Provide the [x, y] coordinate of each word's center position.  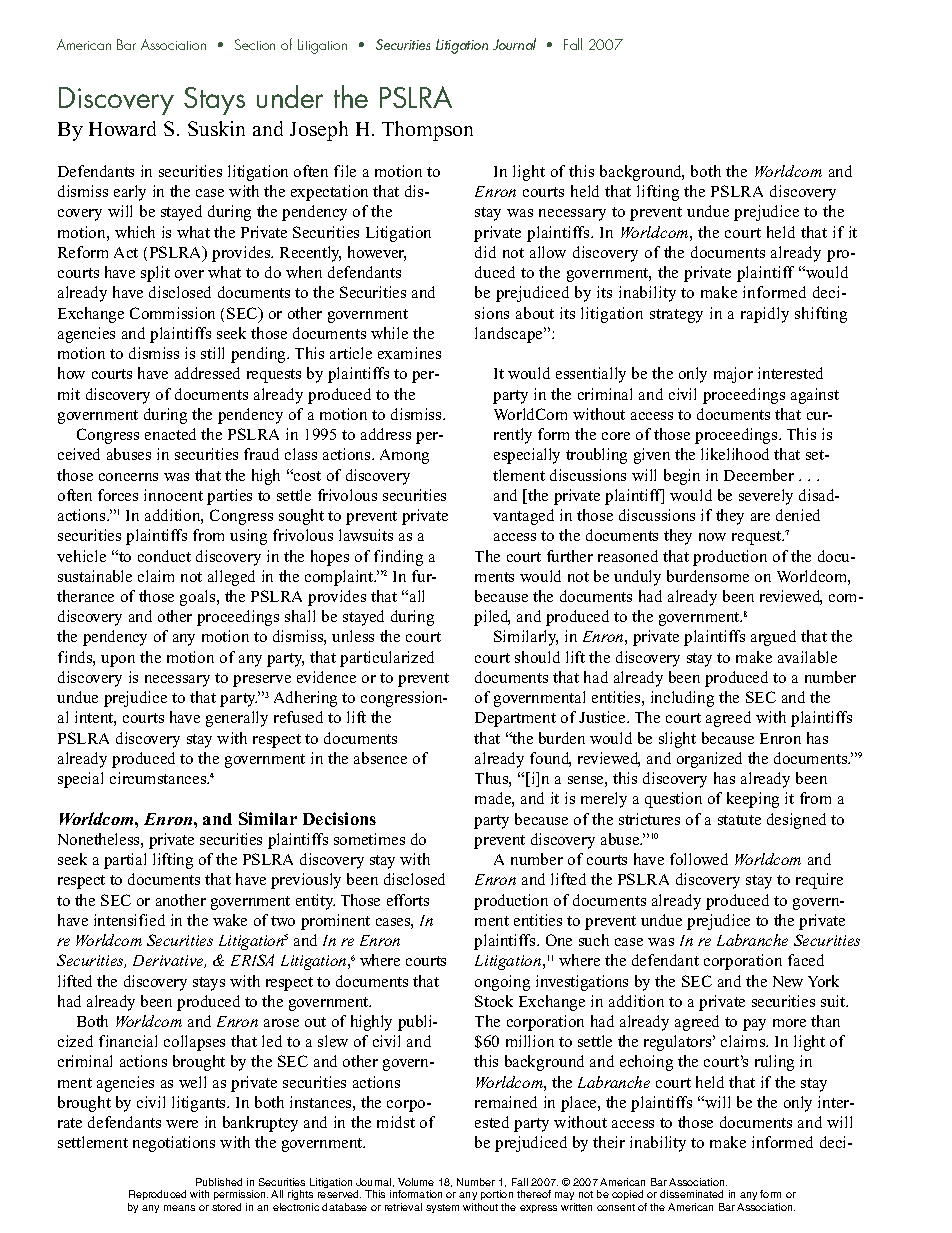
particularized [387, 659]
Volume [416, 1182]
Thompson [427, 131]
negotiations [174, 1144]
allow [548, 252]
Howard [122, 128]
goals [199, 598]
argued [773, 638]
